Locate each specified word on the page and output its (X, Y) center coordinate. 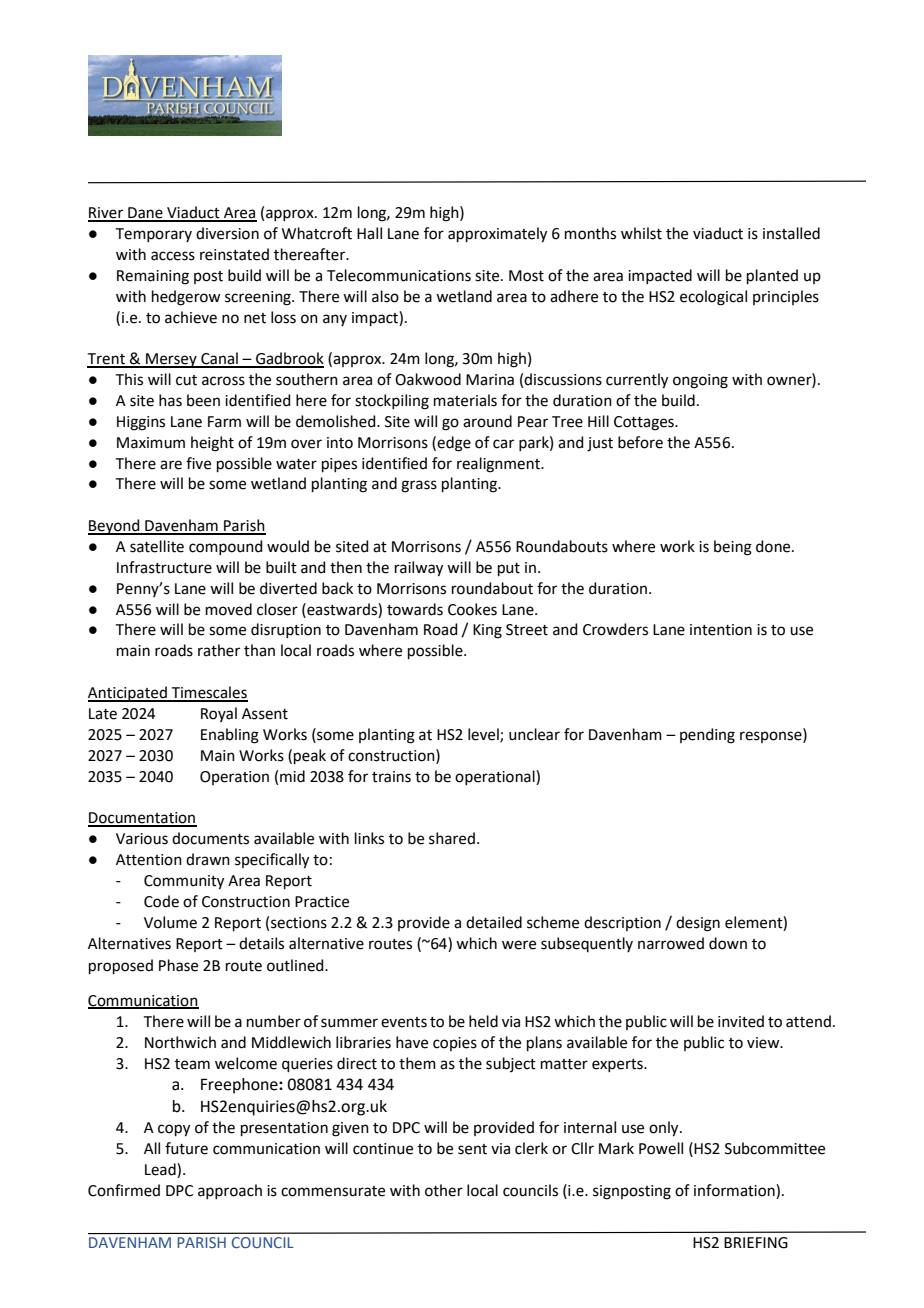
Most (526, 276)
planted (772, 276)
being (733, 548)
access (173, 256)
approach (230, 1191)
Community (184, 882)
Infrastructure (164, 567)
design (698, 924)
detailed (494, 922)
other (444, 1190)
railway (419, 569)
